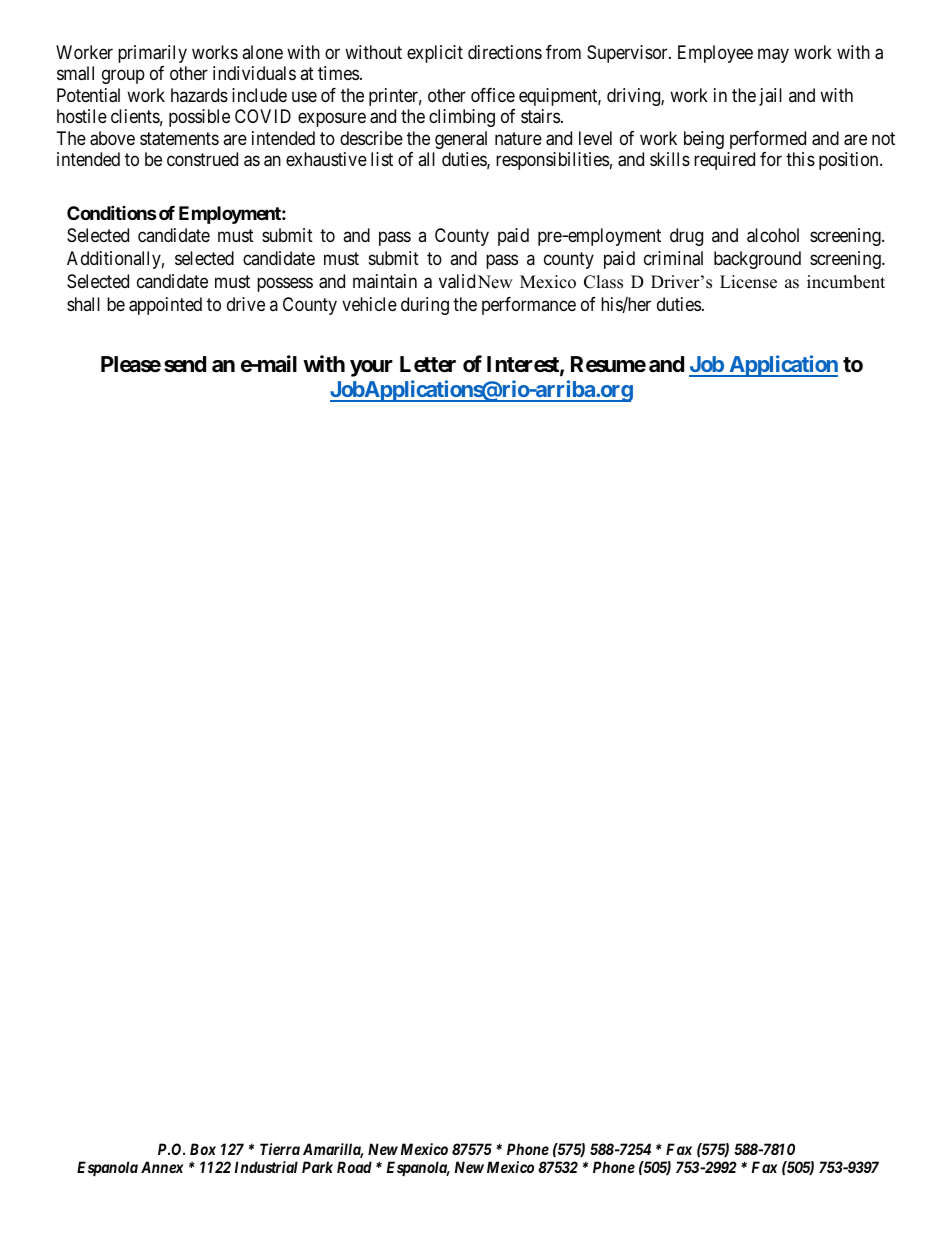  I want to click on send, so click(185, 364).
